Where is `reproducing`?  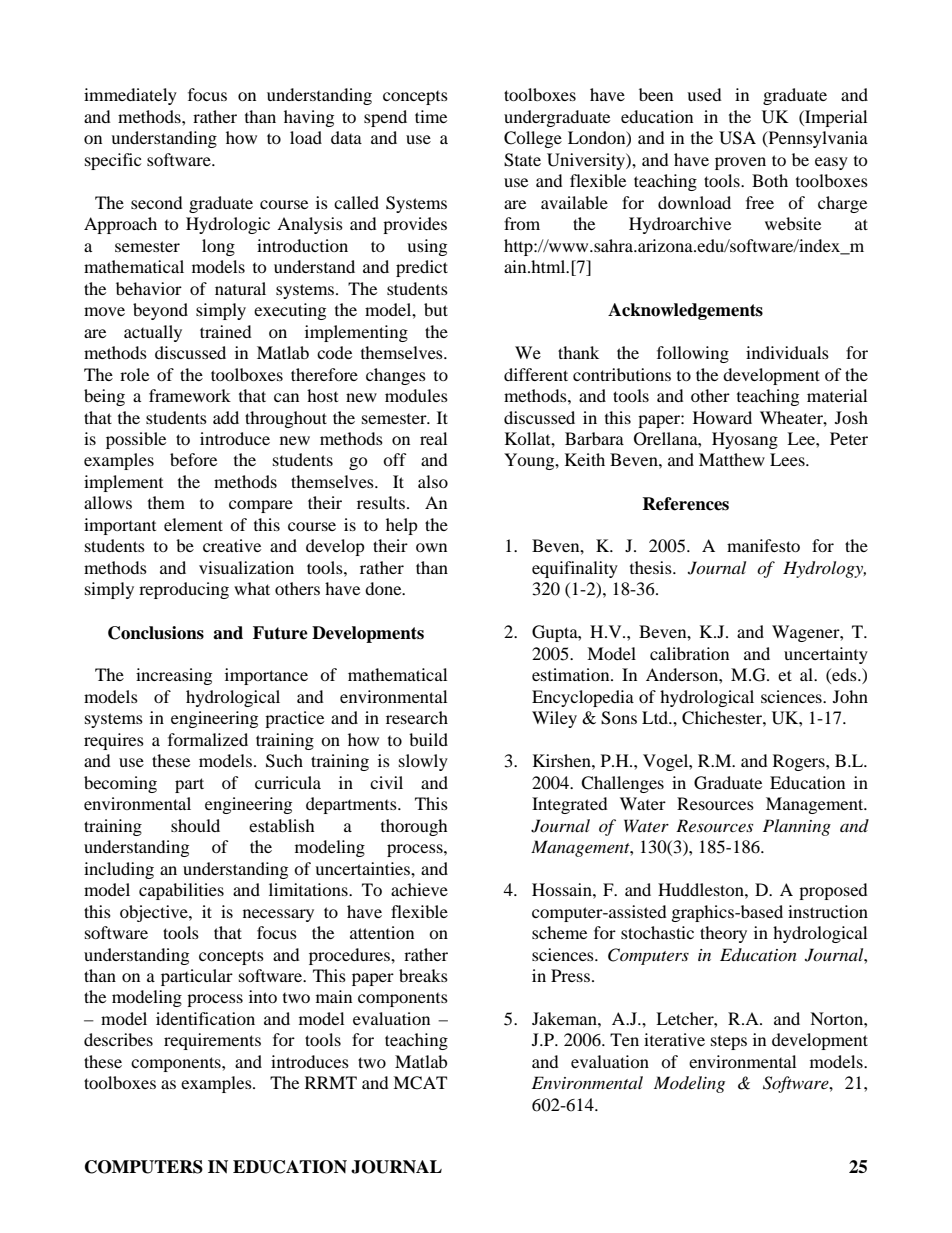 reproducing is located at coordinates (184, 590).
